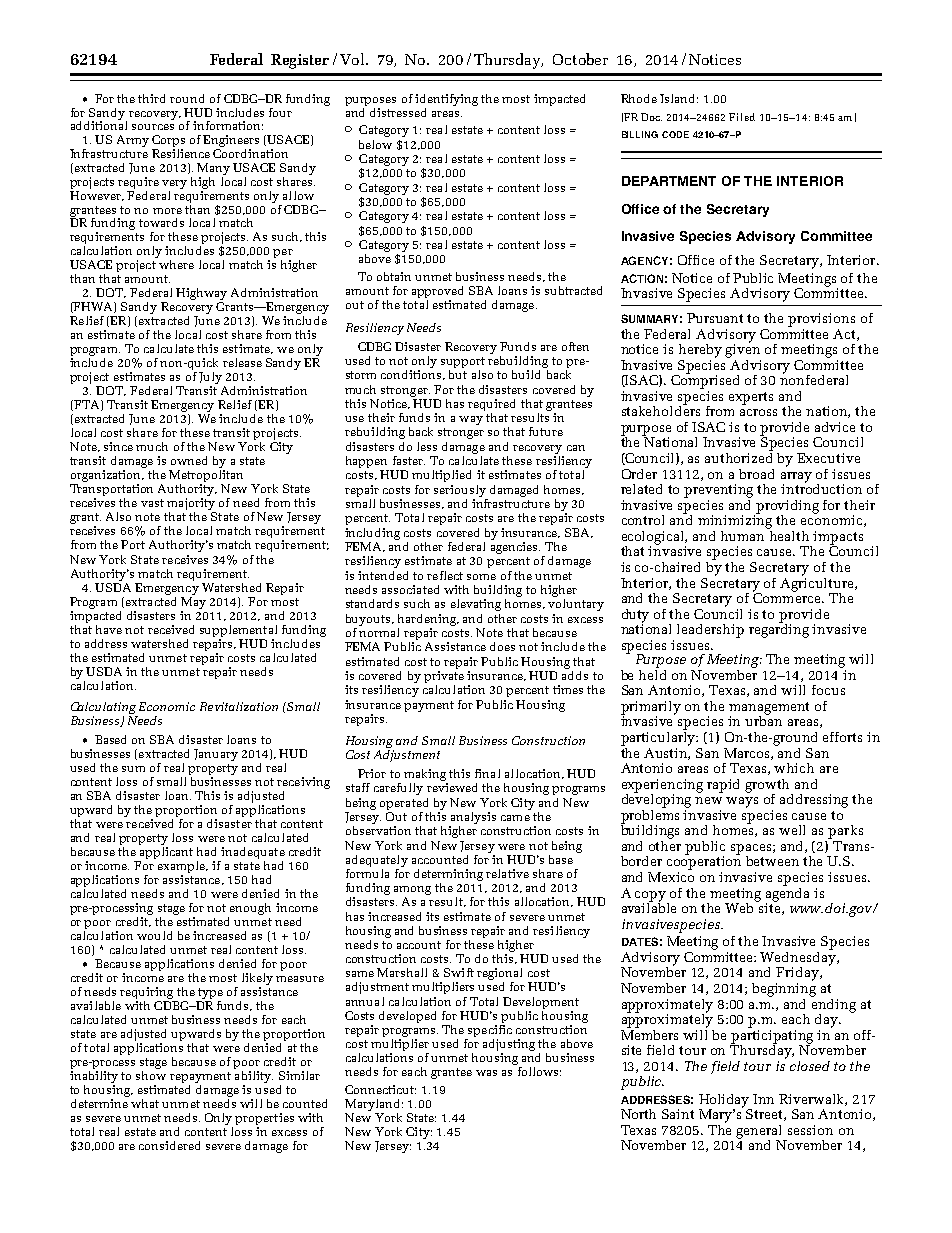 The height and width of the screenshot is (1233, 952). What do you see at coordinates (189, 460) in the screenshot?
I see `owned` at bounding box center [189, 460].
